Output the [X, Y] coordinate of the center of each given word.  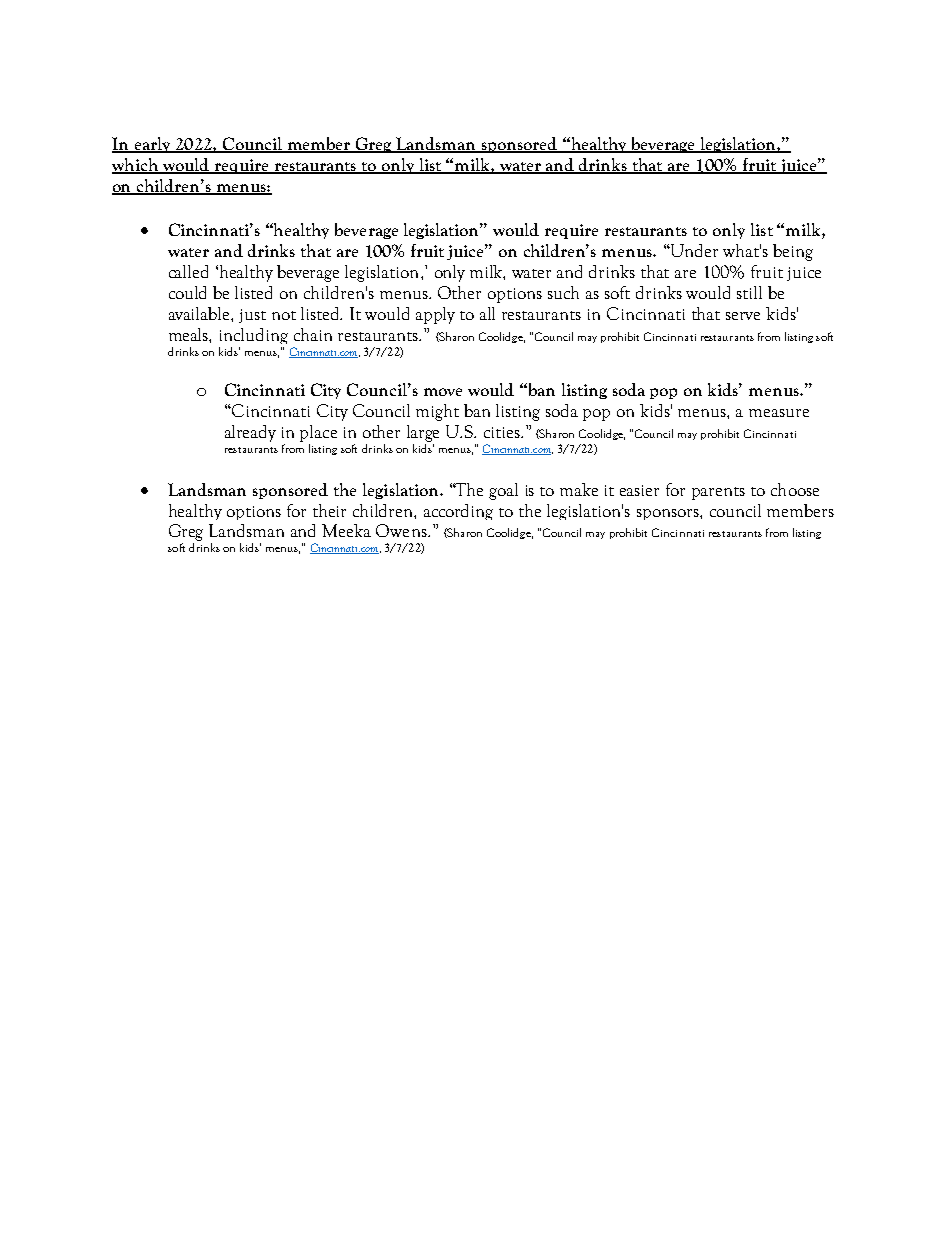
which [136, 166]
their [329, 510]
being [793, 252]
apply [435, 315]
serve [743, 316]
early [152, 145]
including [254, 336]
